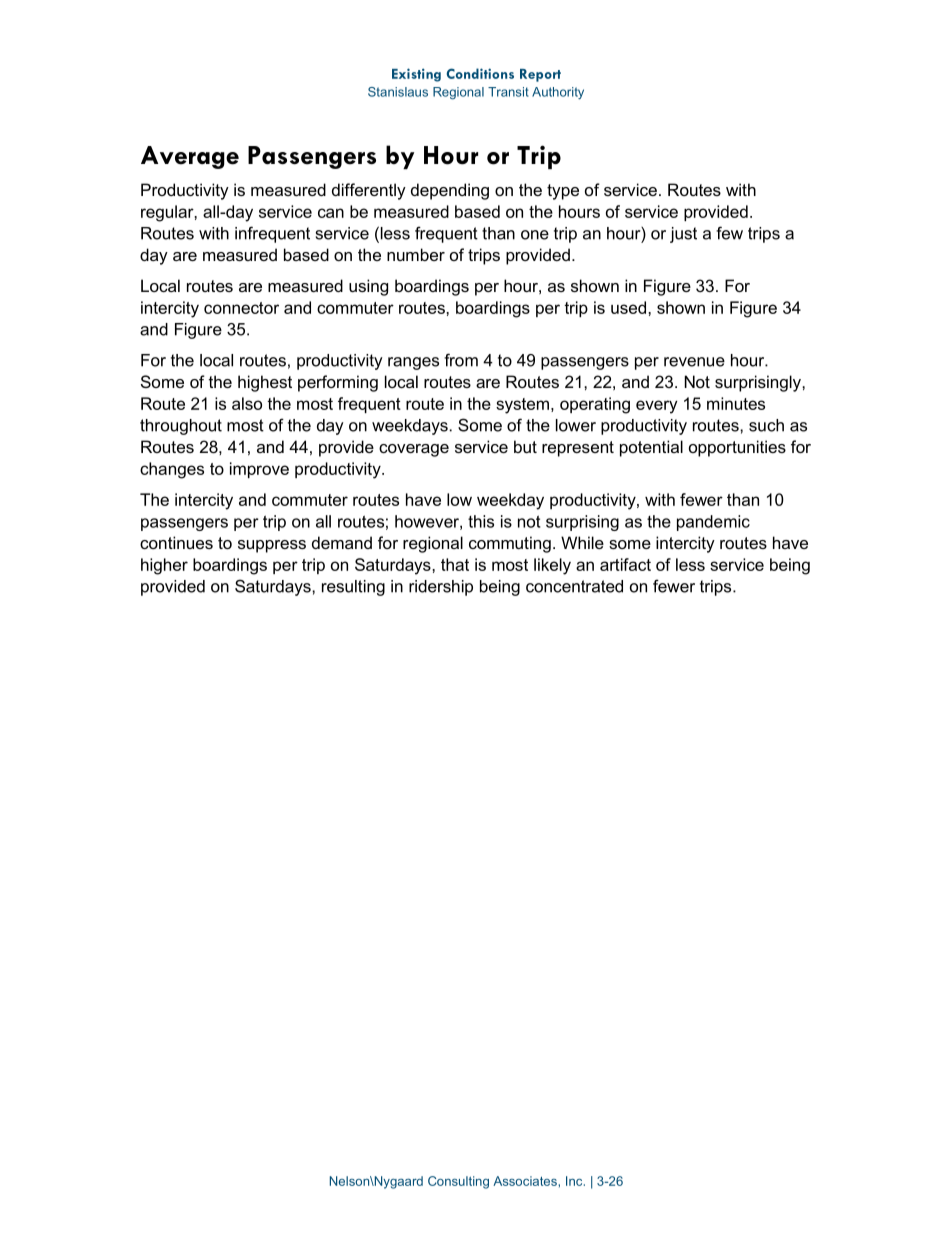 The width and height of the screenshot is (952, 1233). Describe the element at coordinates (458, 1182) in the screenshot. I see `Consulting` at that location.
